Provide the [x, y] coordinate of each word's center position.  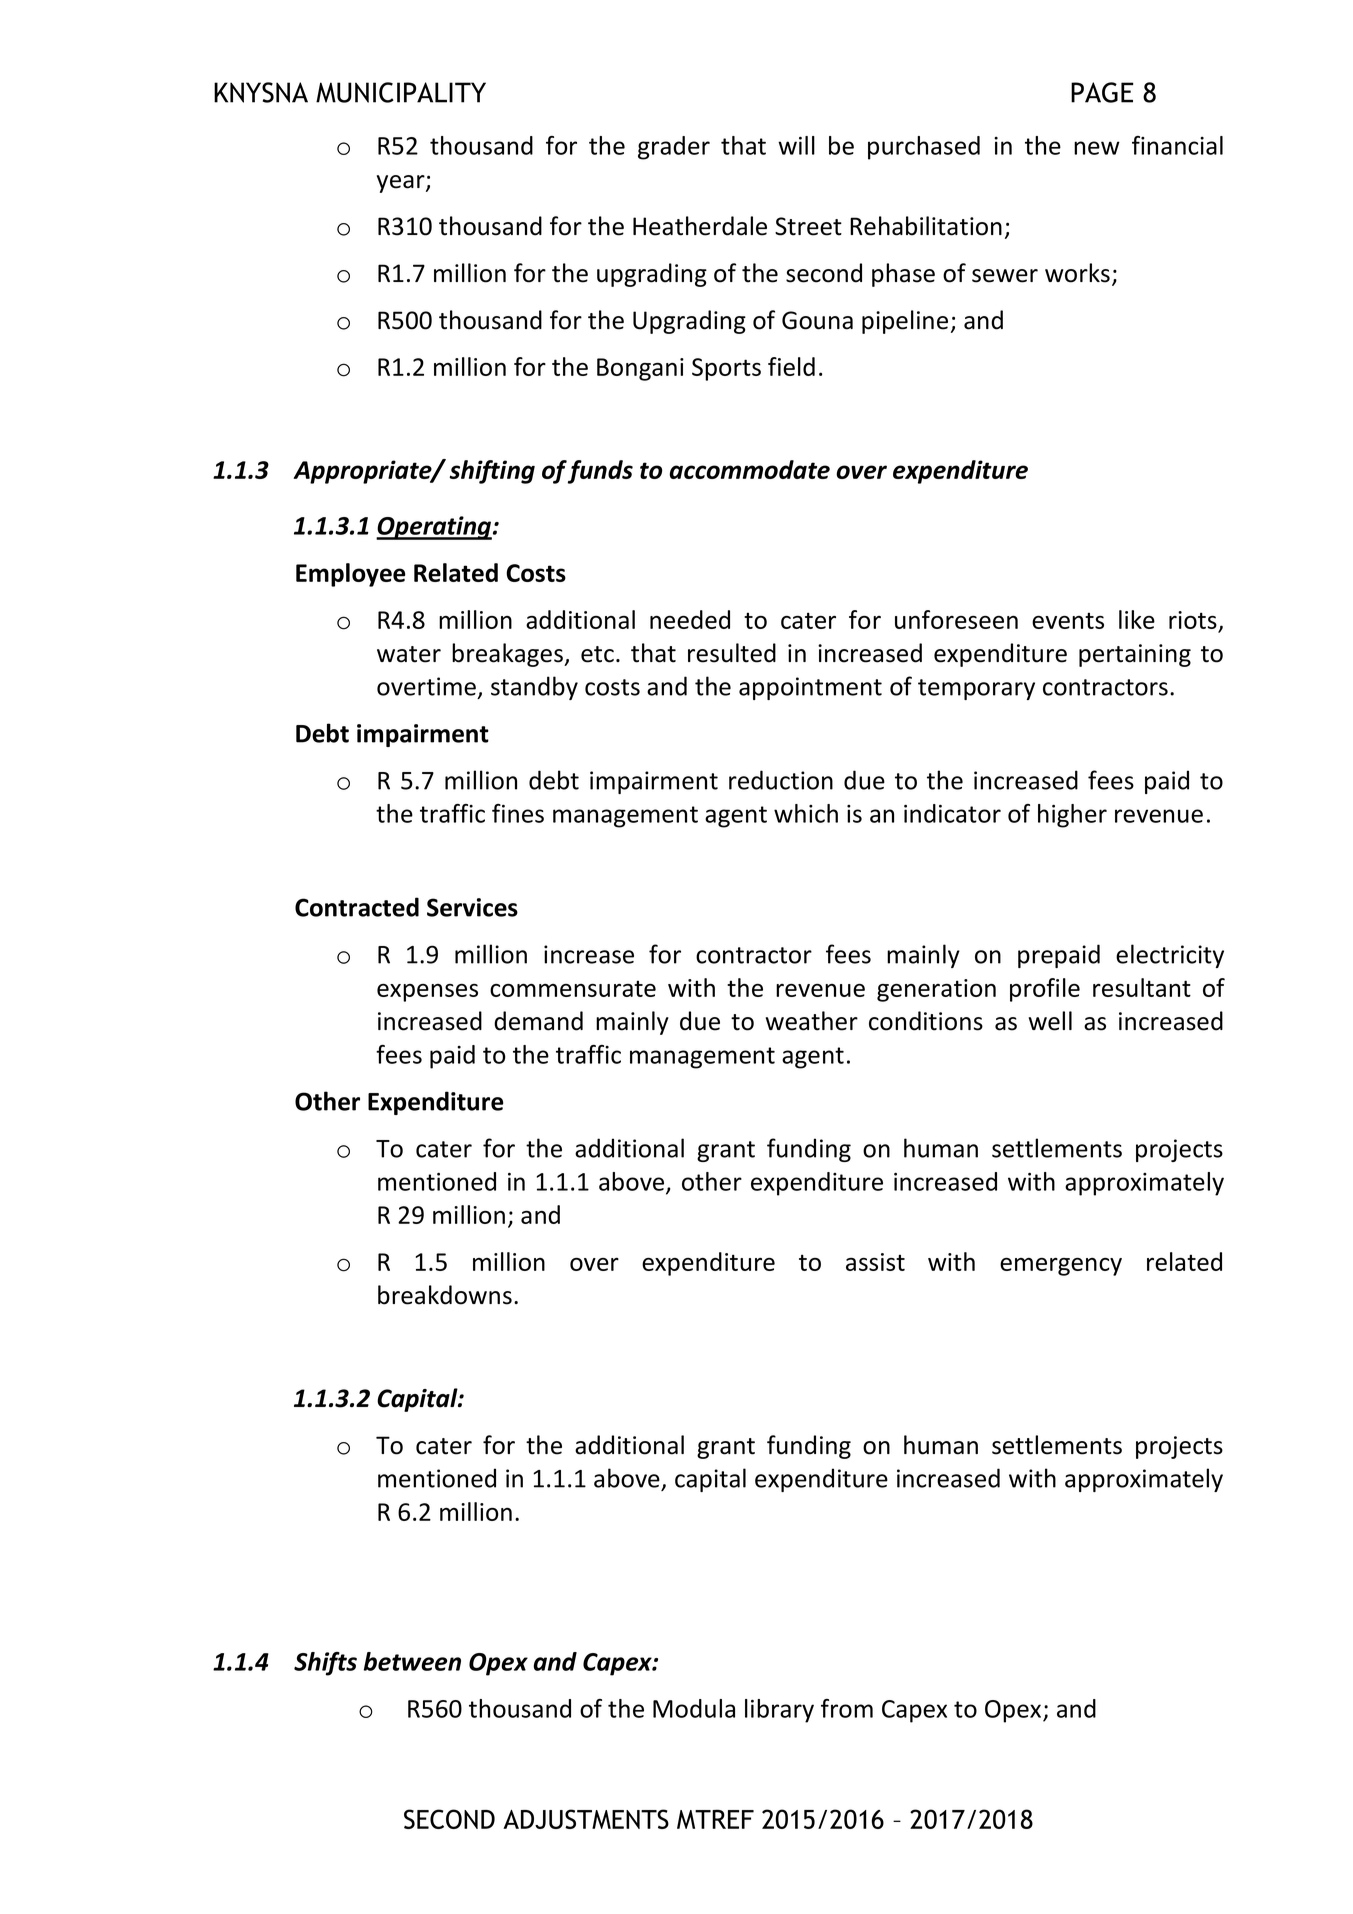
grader [674, 148]
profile [1045, 990]
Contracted [357, 907]
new [1097, 148]
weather [812, 1021]
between [412, 1661]
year [402, 184]
